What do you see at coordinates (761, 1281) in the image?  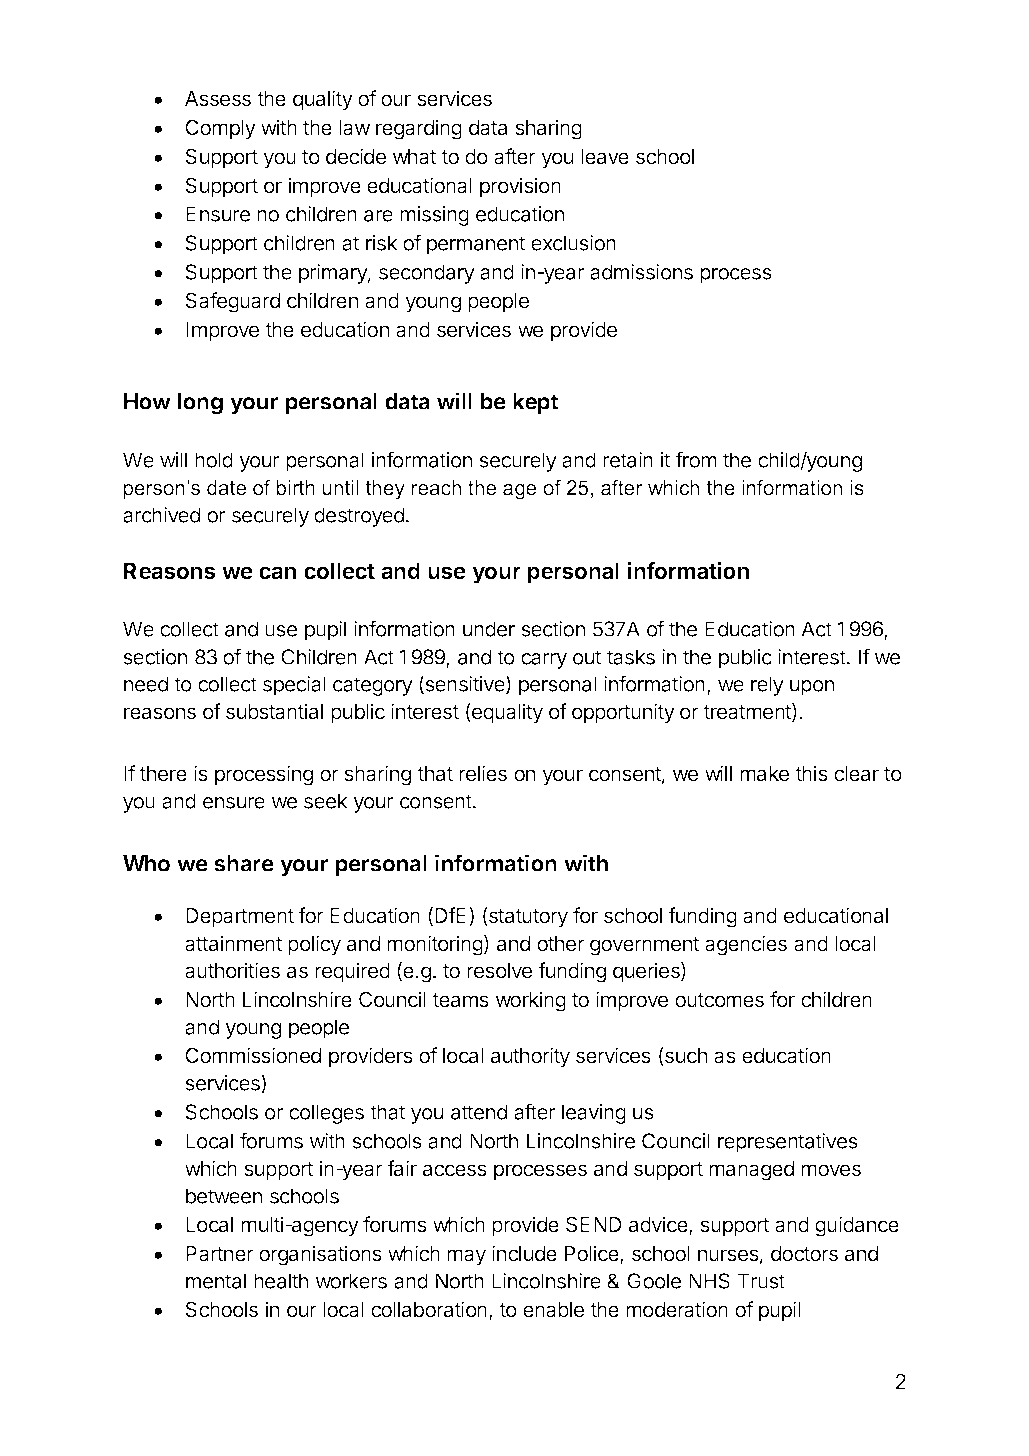 I see `Trust` at bounding box center [761, 1281].
